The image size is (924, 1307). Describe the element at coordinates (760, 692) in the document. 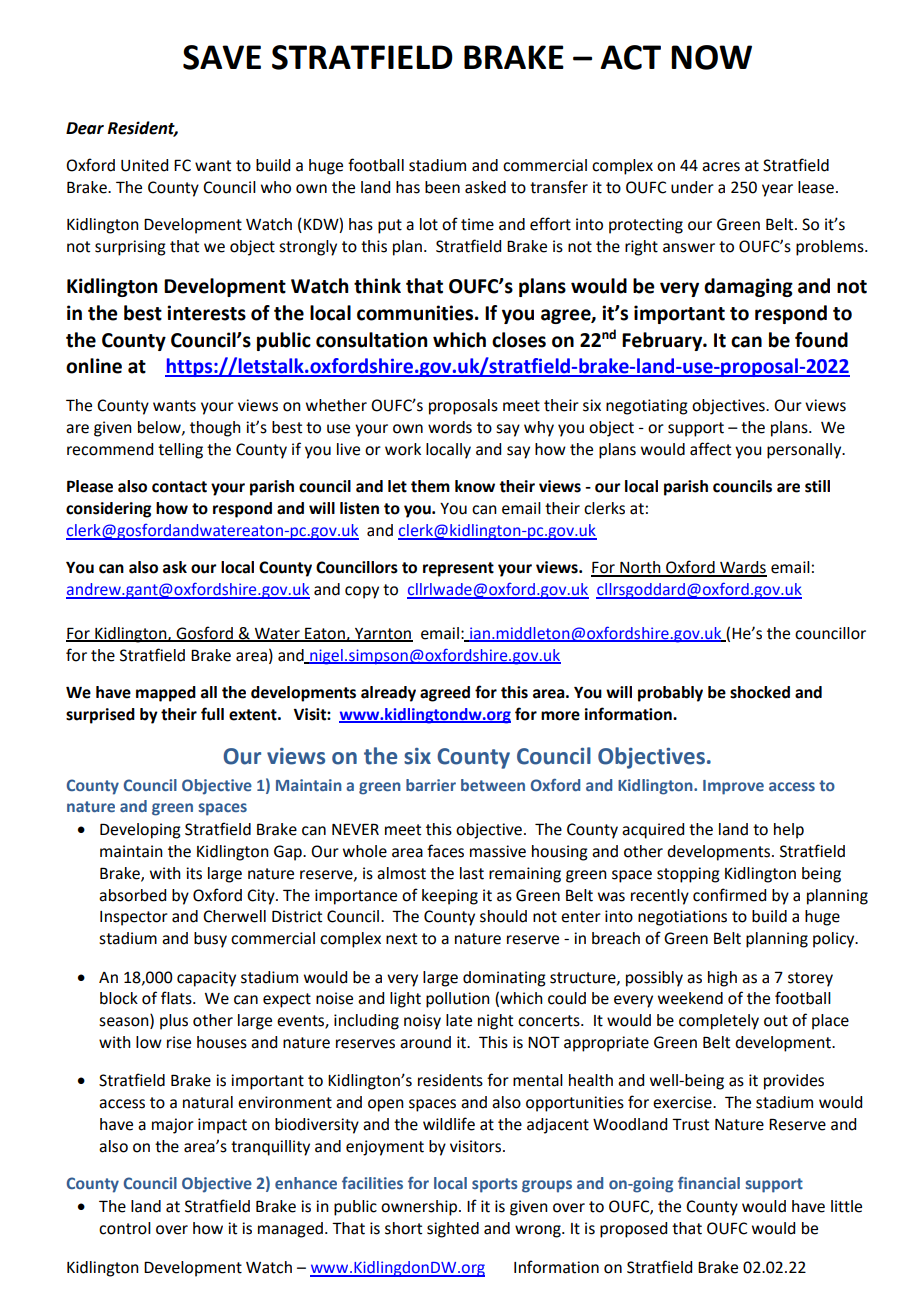

I see `shocked` at that location.
